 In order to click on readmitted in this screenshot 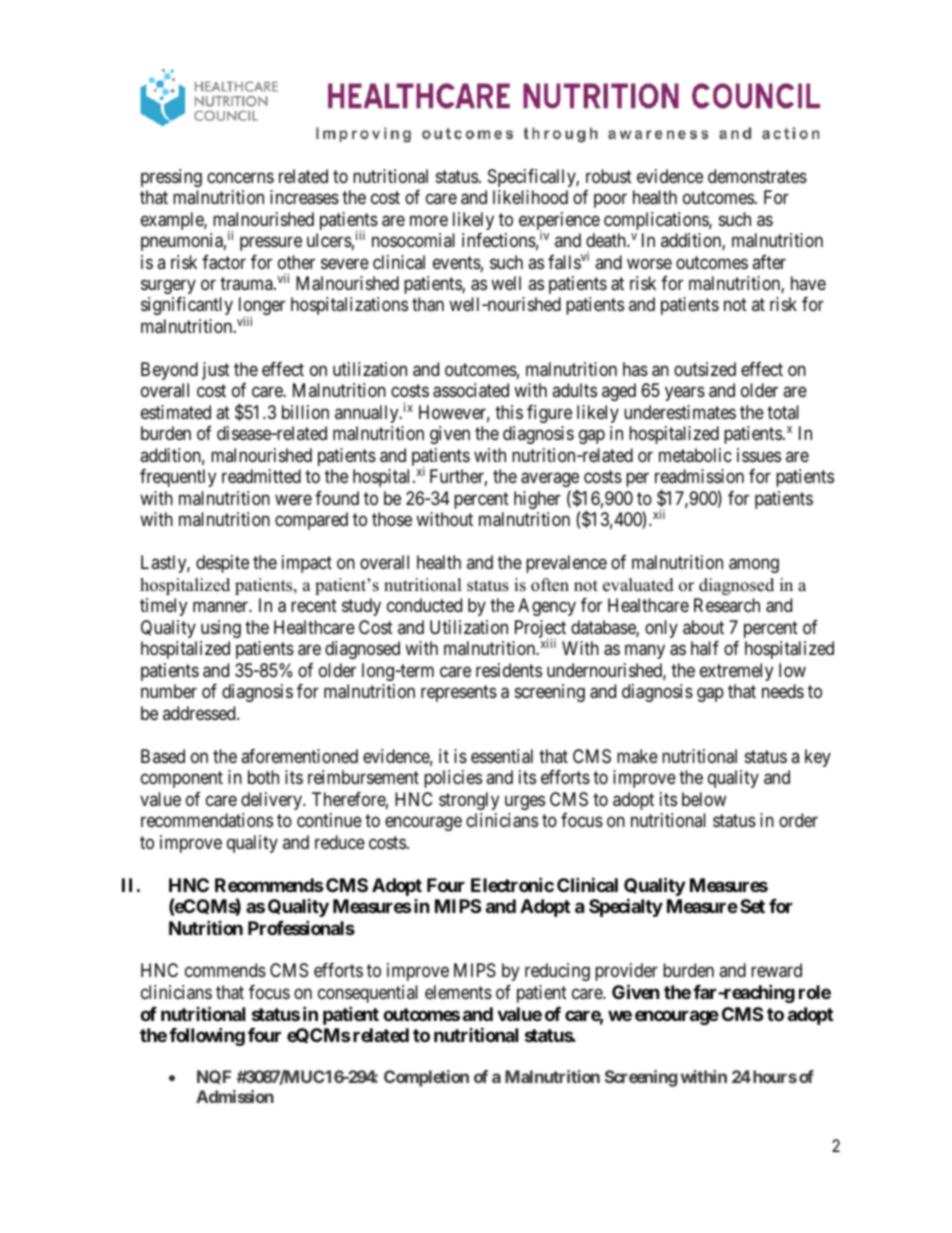, I will do `click(261, 476)`.
